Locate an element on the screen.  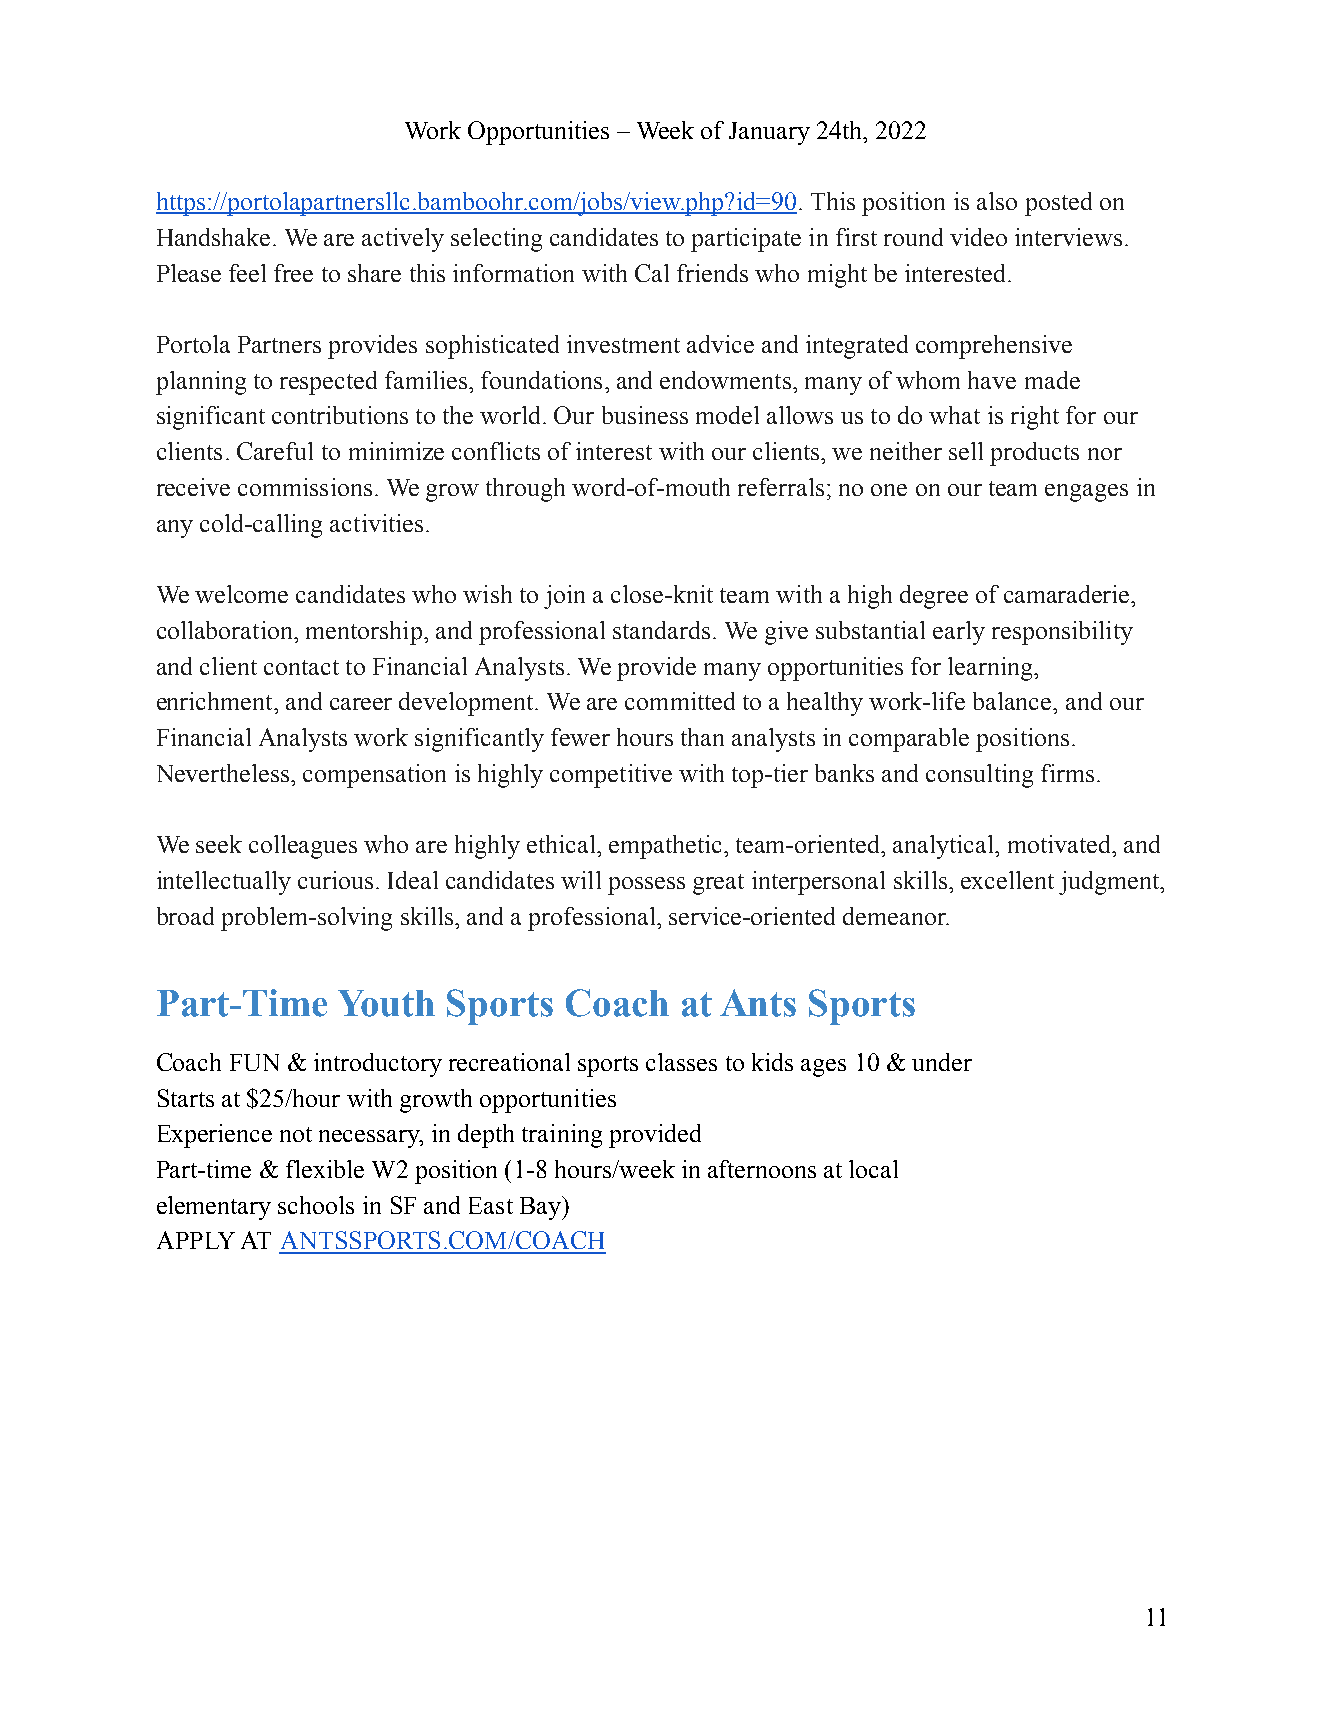
Handshake is located at coordinates (213, 237).
